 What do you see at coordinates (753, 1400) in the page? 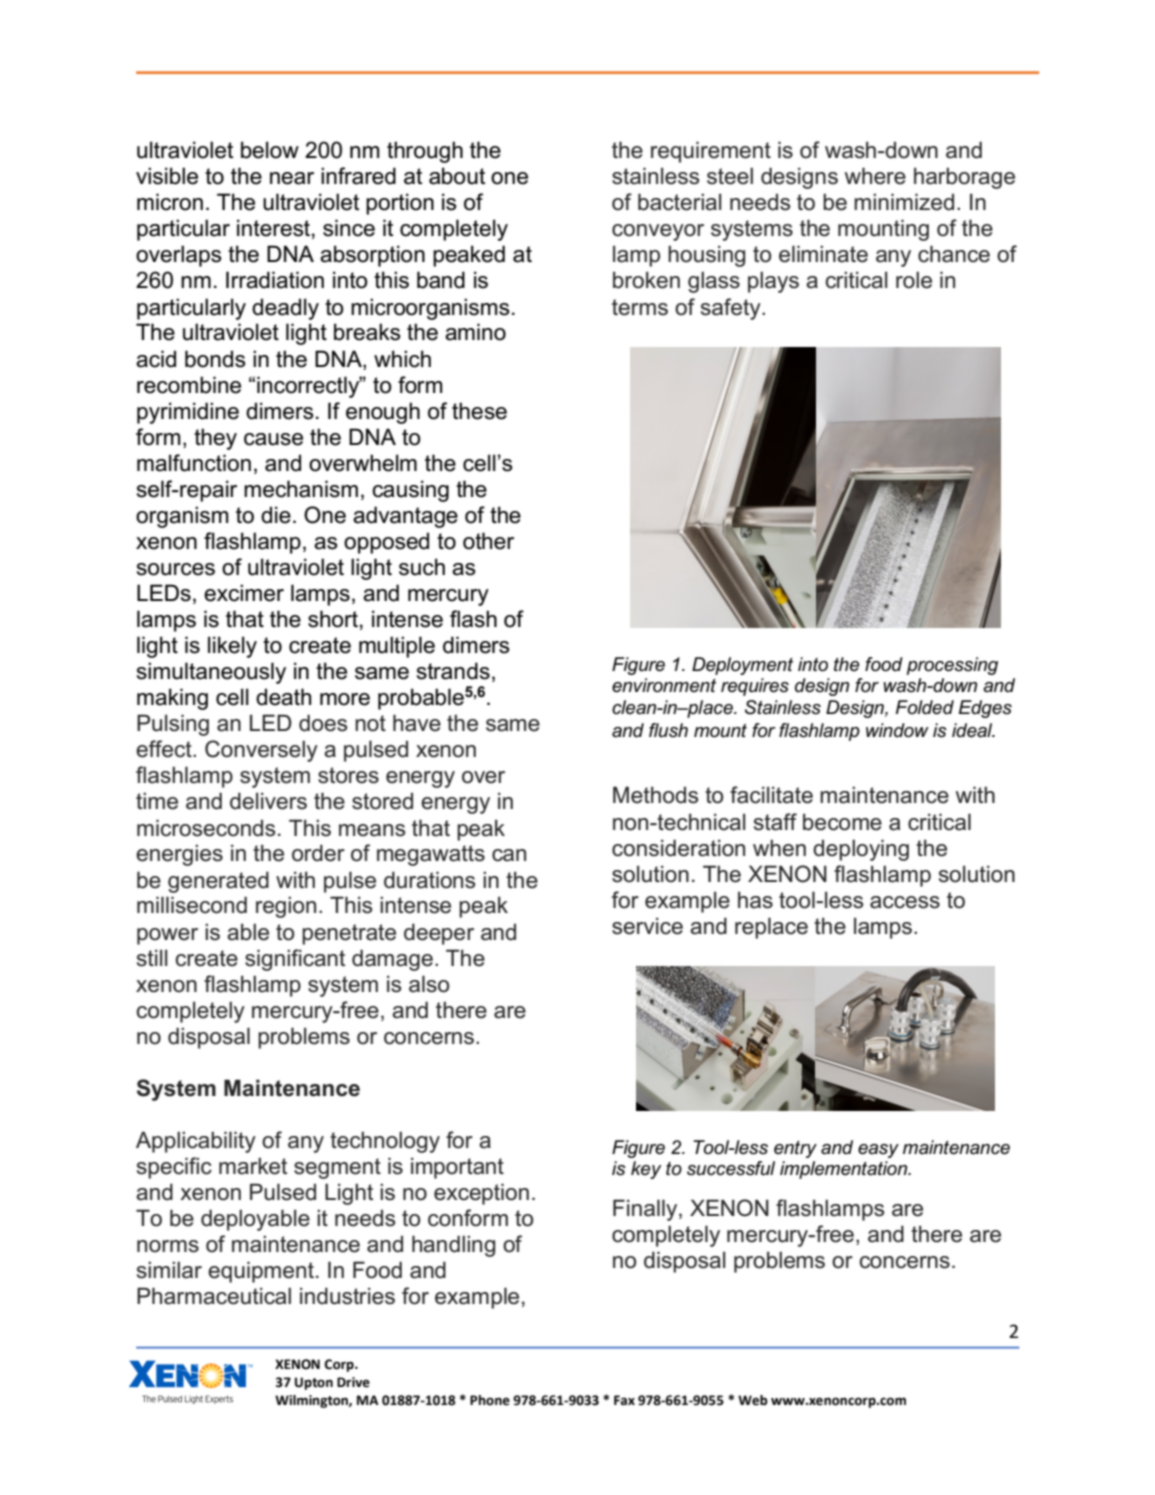
I see `Web` at bounding box center [753, 1400].
